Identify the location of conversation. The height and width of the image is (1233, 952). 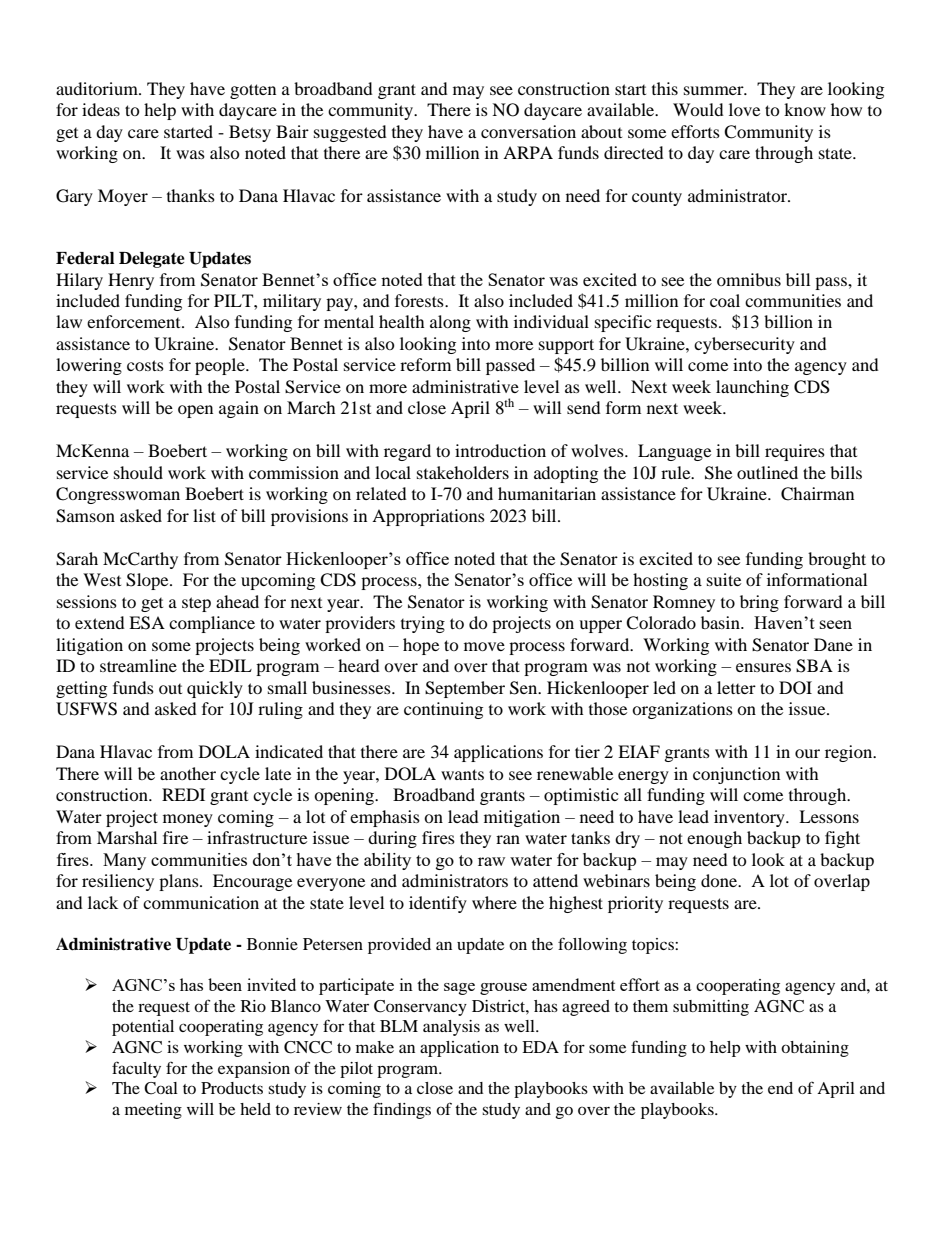
(528, 131).
